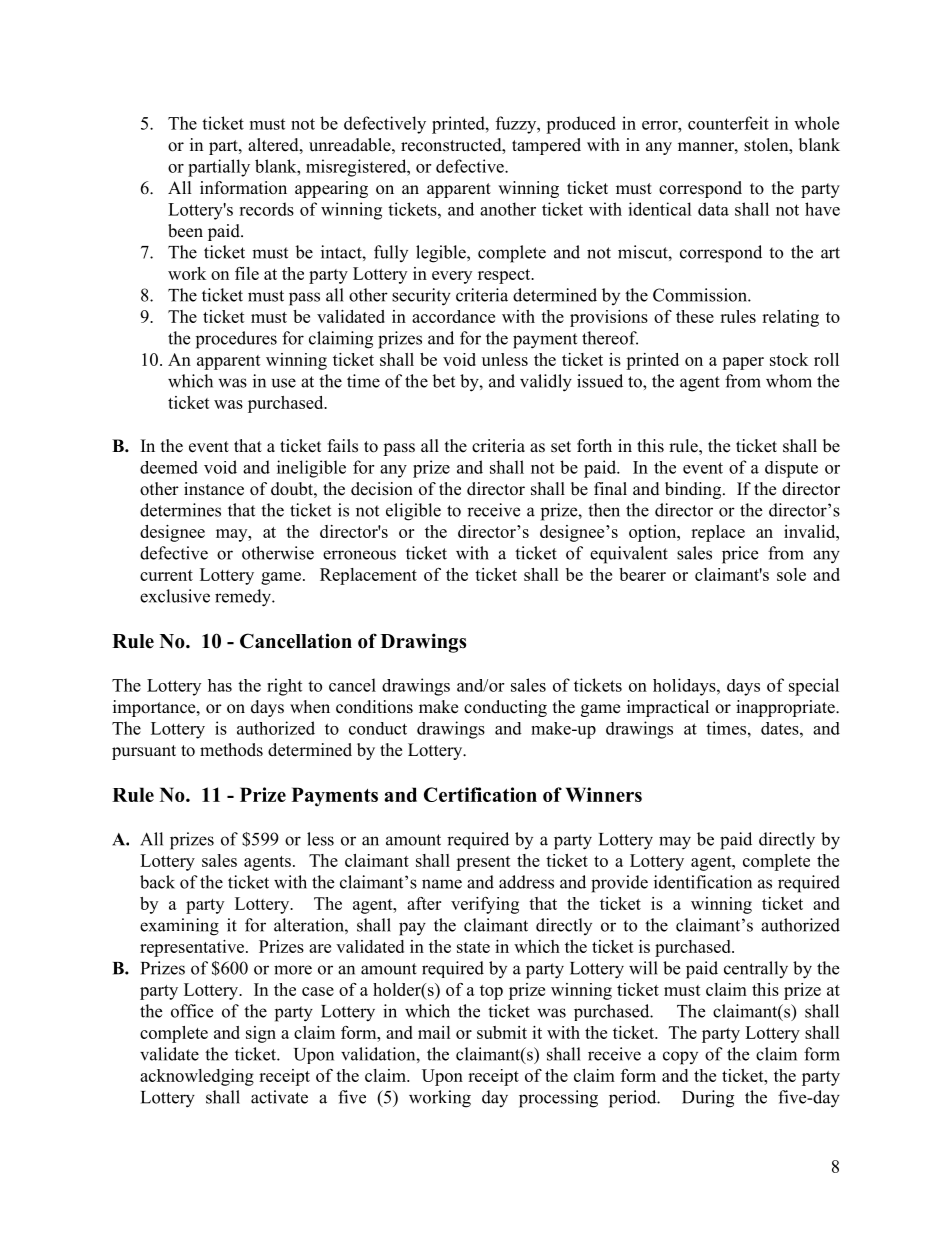 The width and height of the image is (952, 1233). I want to click on Certification, so click(480, 794).
